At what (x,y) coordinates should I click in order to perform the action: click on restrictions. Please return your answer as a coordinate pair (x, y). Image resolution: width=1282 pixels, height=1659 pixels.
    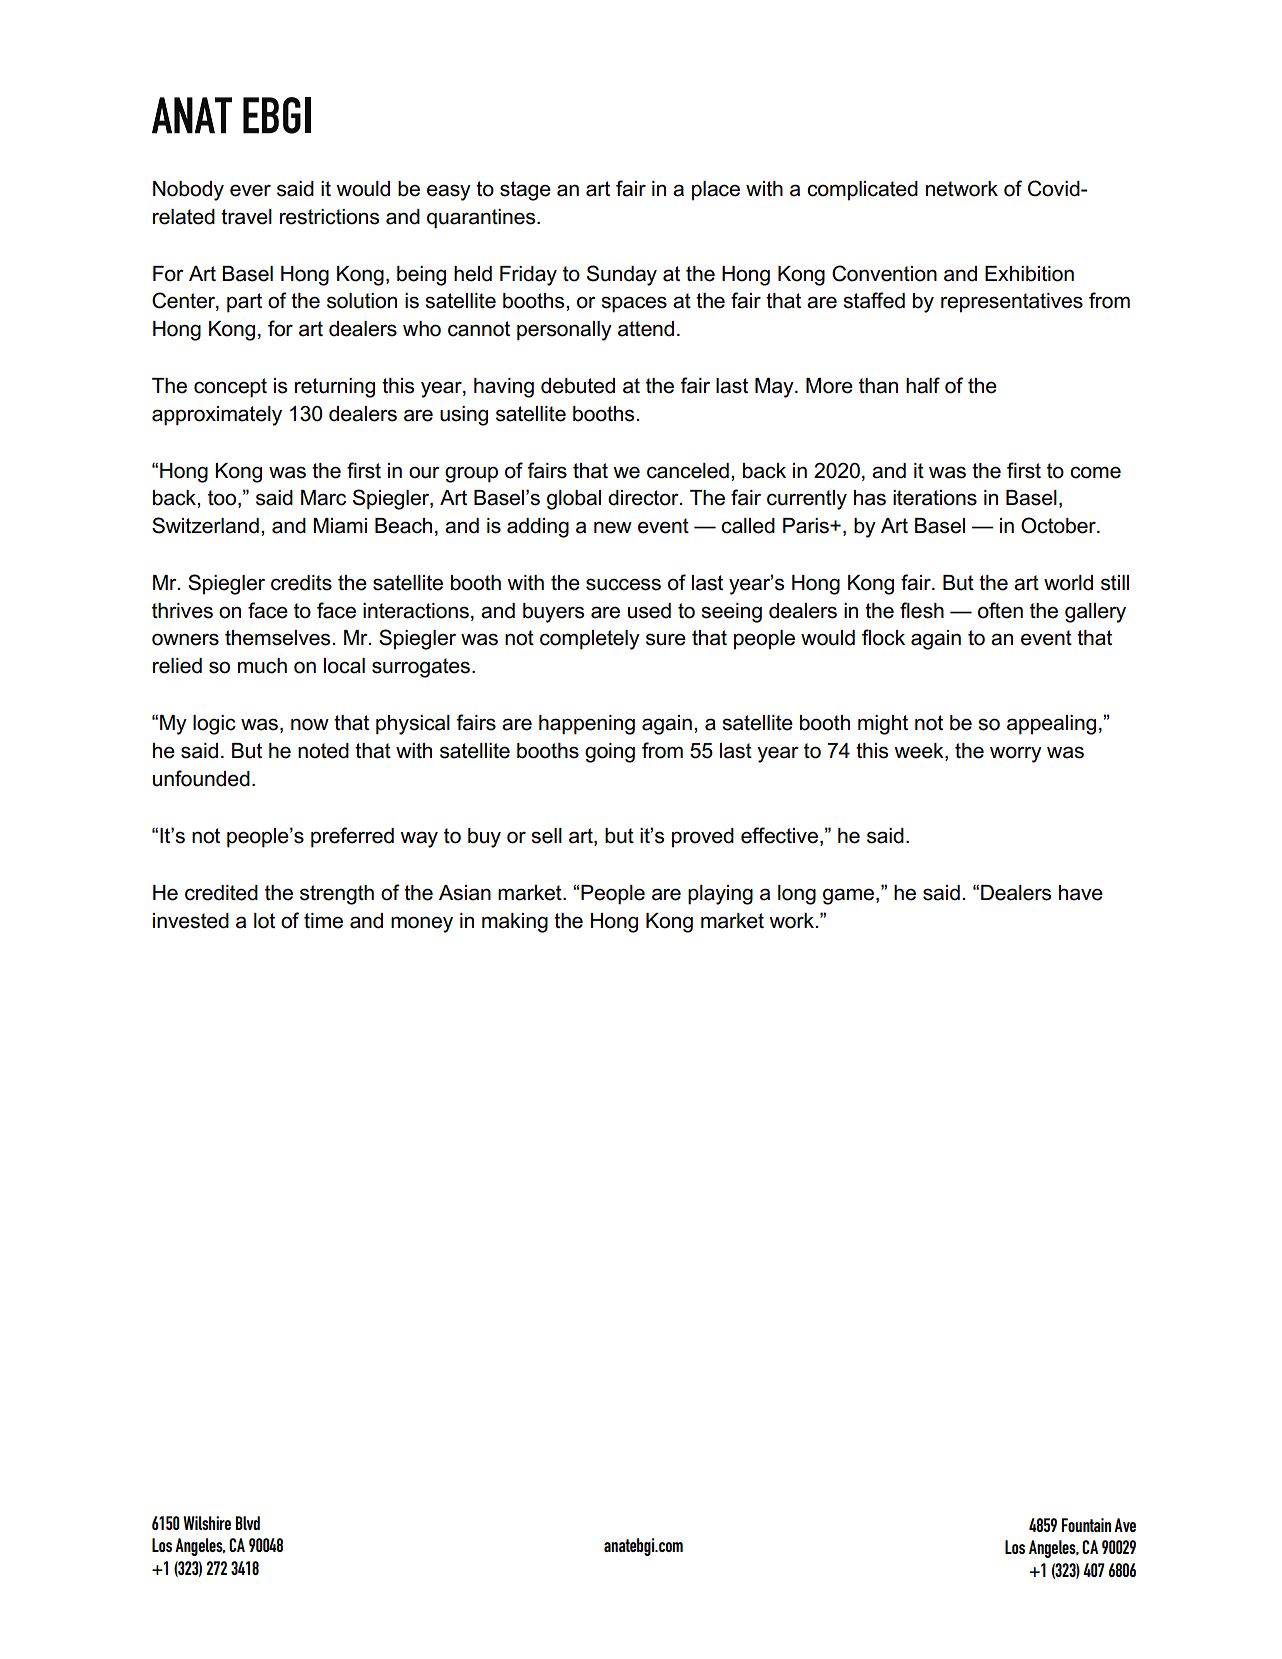
    Looking at the image, I should click on (329, 217).
